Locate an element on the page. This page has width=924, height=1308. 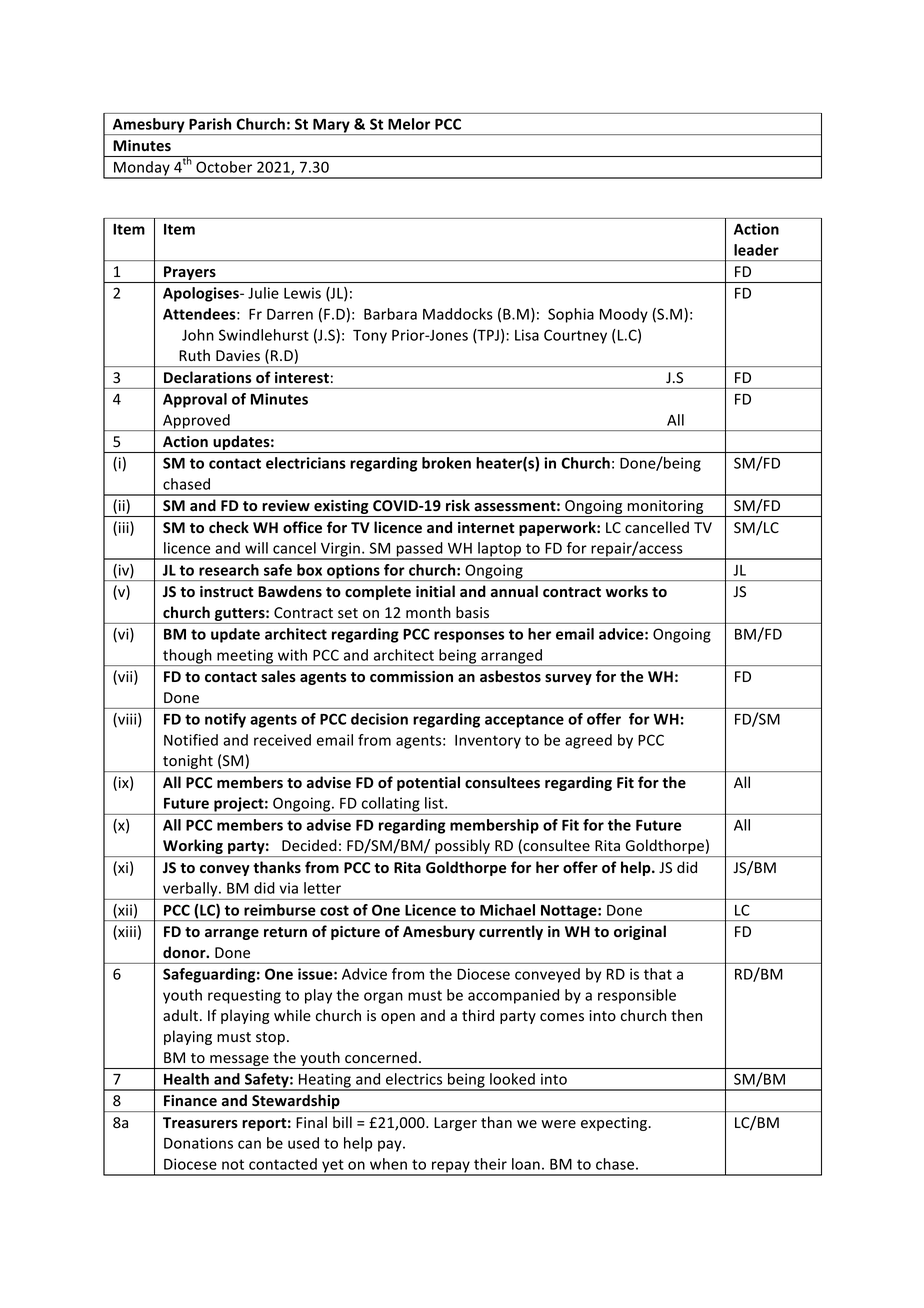
October is located at coordinates (224, 167).
